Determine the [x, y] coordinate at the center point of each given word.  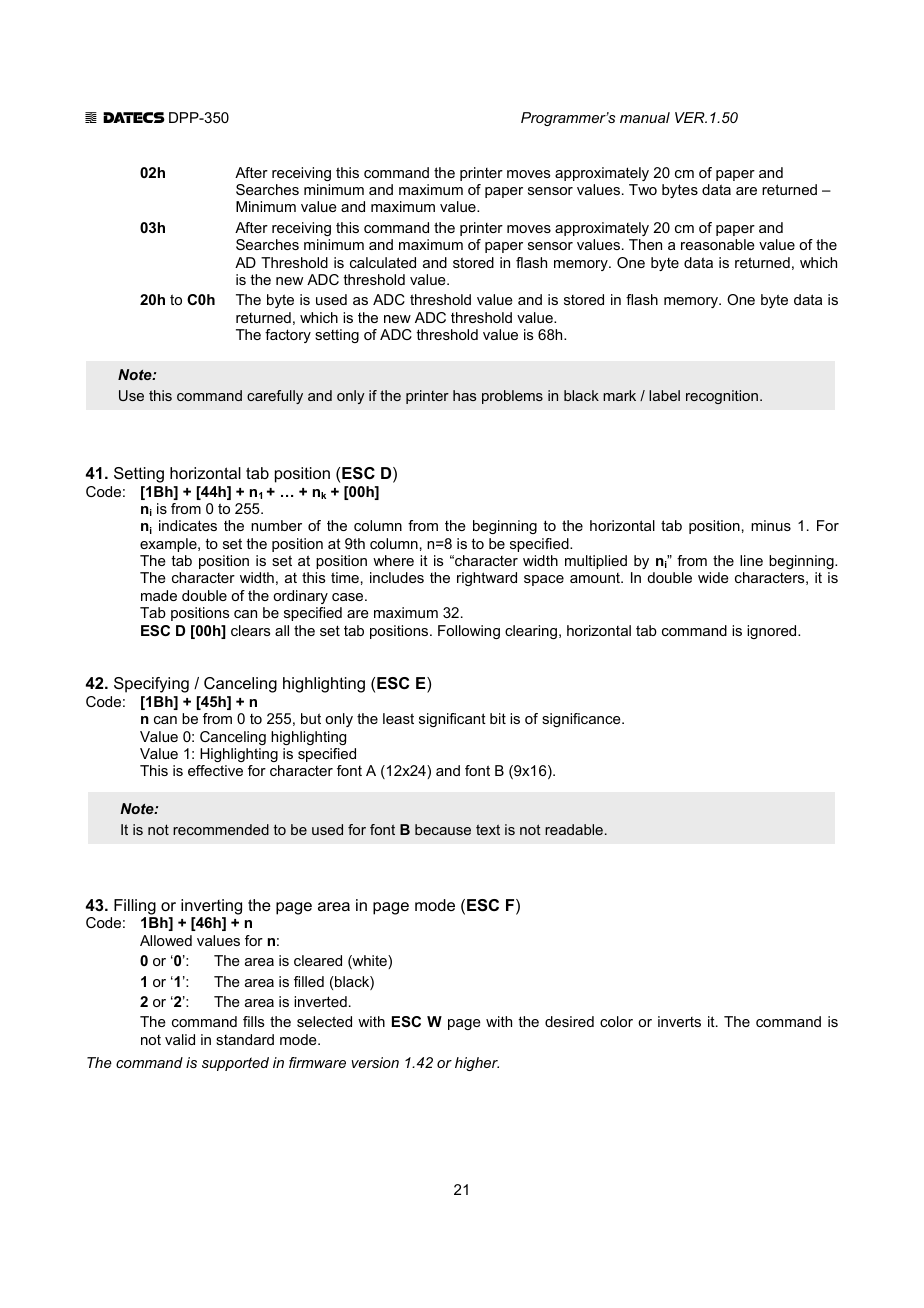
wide [713, 577]
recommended [221, 829]
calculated [383, 262]
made [159, 595]
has [464, 395]
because [443, 829]
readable [574, 829]
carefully [275, 397]
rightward [487, 579]
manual [645, 117]
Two [643, 189]
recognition [722, 397]
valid [180, 1039]
